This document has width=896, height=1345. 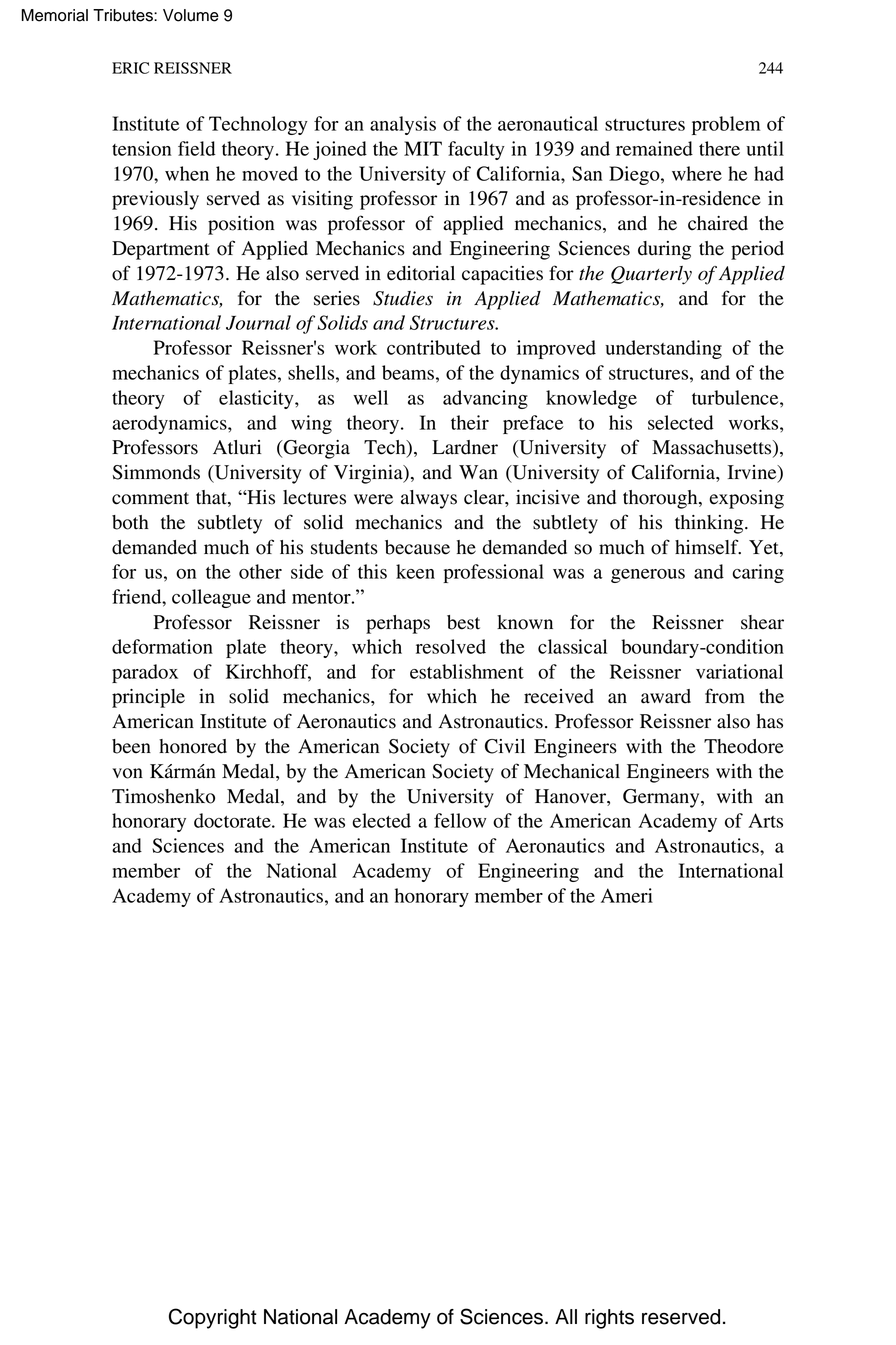 I want to click on analysis, so click(x=403, y=125).
